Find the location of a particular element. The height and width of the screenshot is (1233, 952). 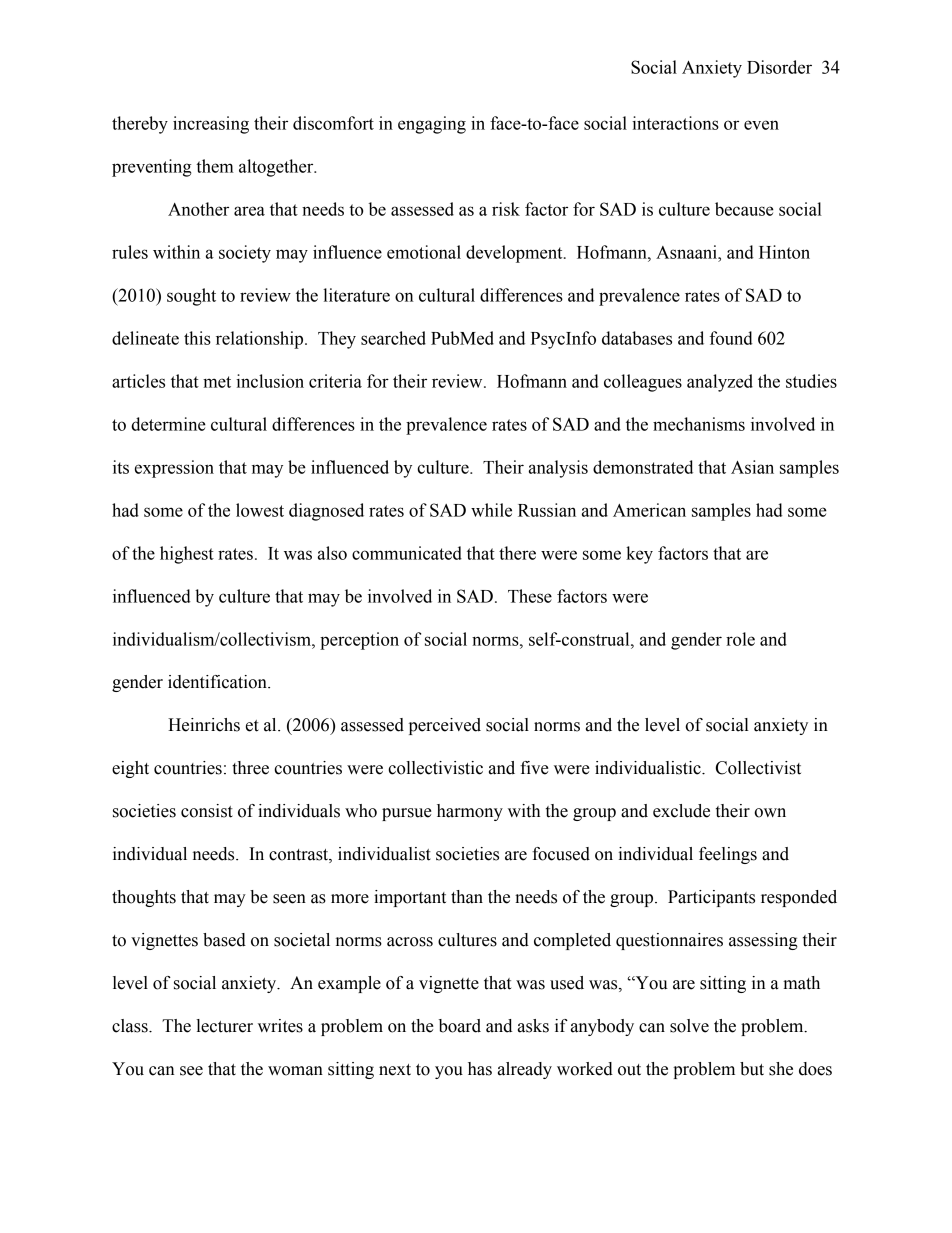

lecturer is located at coordinates (224, 1026).
